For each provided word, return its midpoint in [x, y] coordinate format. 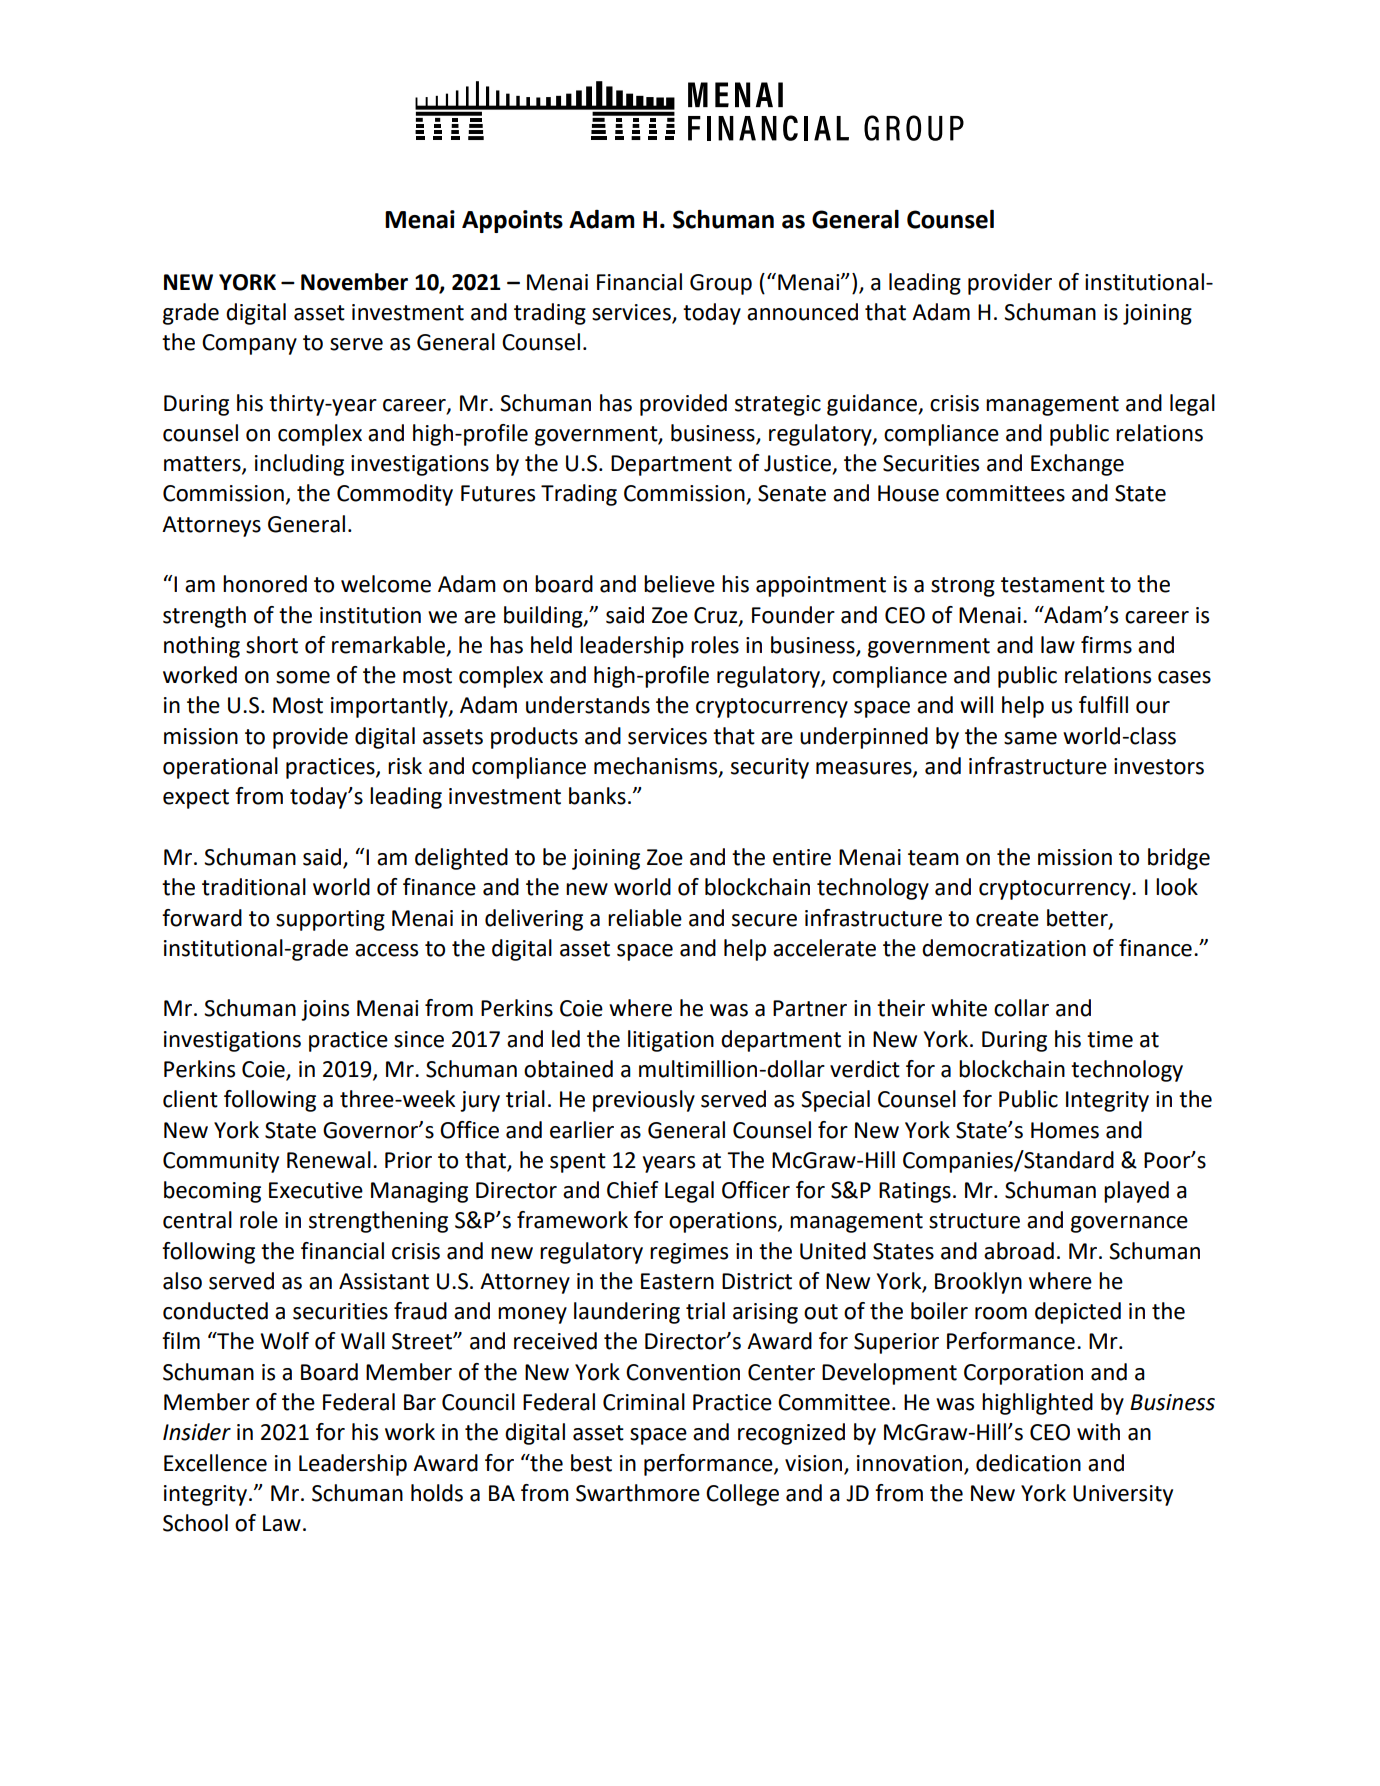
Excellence [215, 1463]
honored [265, 584]
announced [802, 312]
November [354, 282]
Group [721, 284]
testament [1053, 585]
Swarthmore [638, 1493]
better [1078, 918]
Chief [633, 1190]
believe [679, 584]
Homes [1065, 1130]
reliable [645, 918]
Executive [316, 1190]
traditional [254, 887]
